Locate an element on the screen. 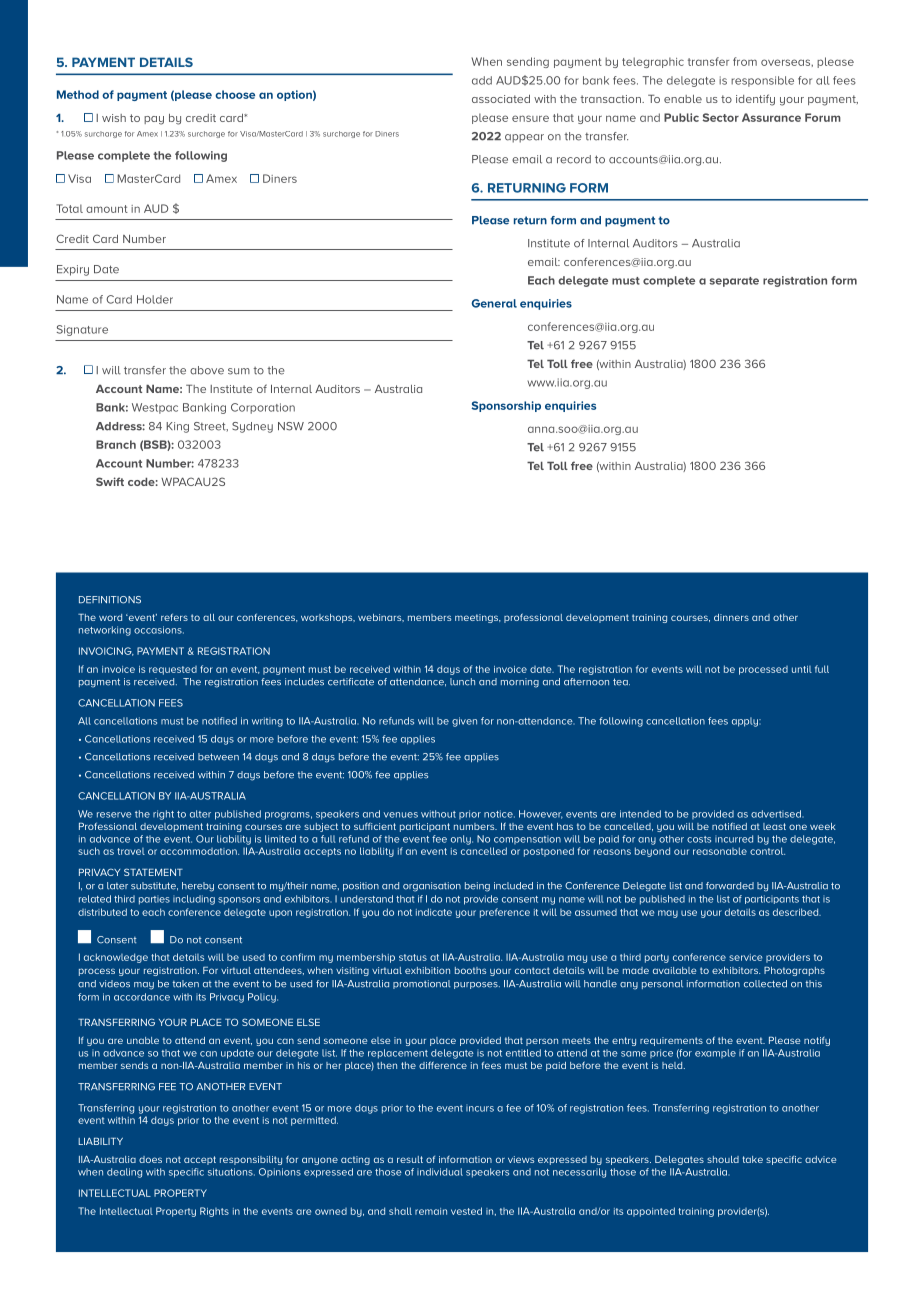 This screenshot has height=1308, width=924. forwarded is located at coordinates (730, 886).
